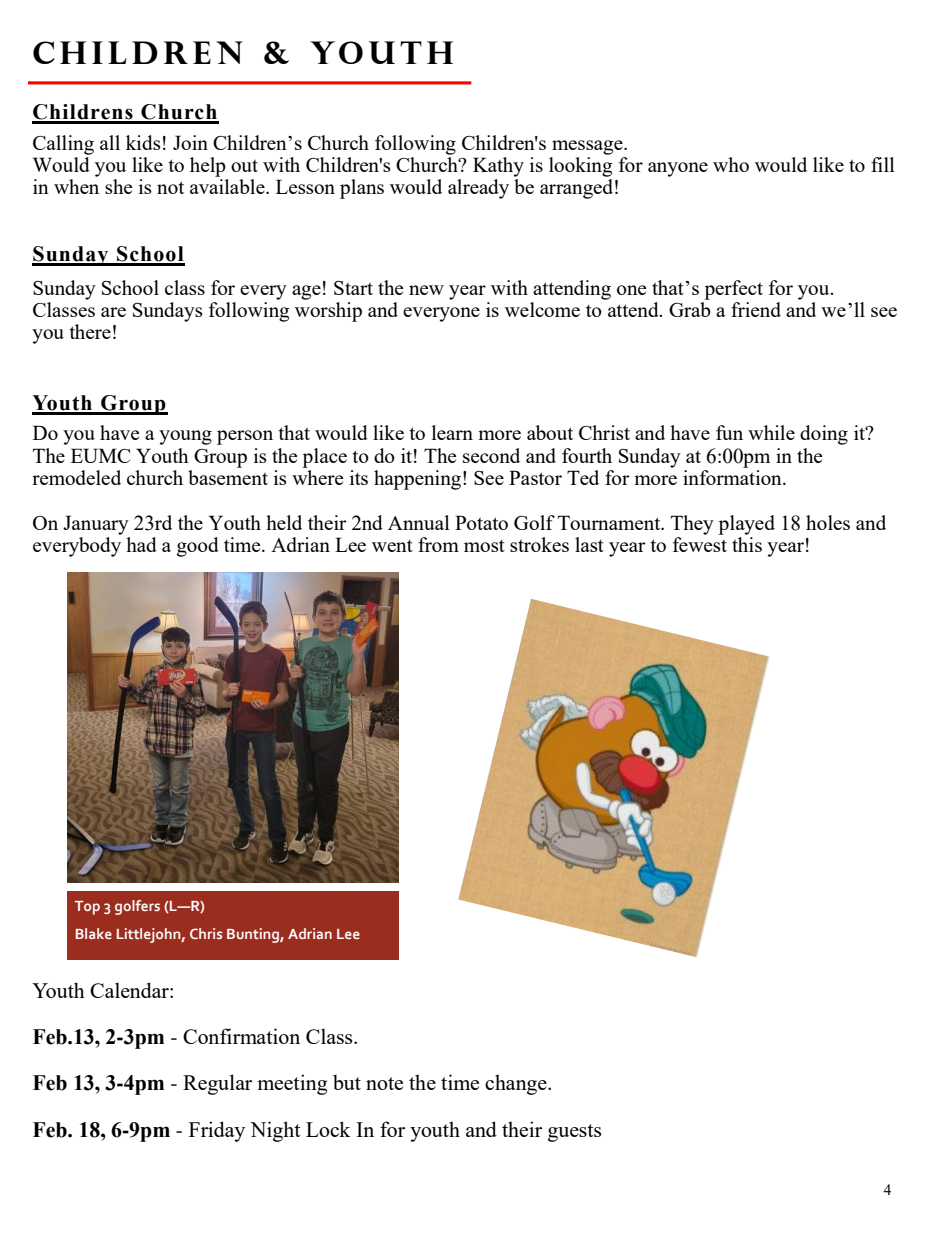 The image size is (952, 1233). I want to click on good, so click(198, 547).
